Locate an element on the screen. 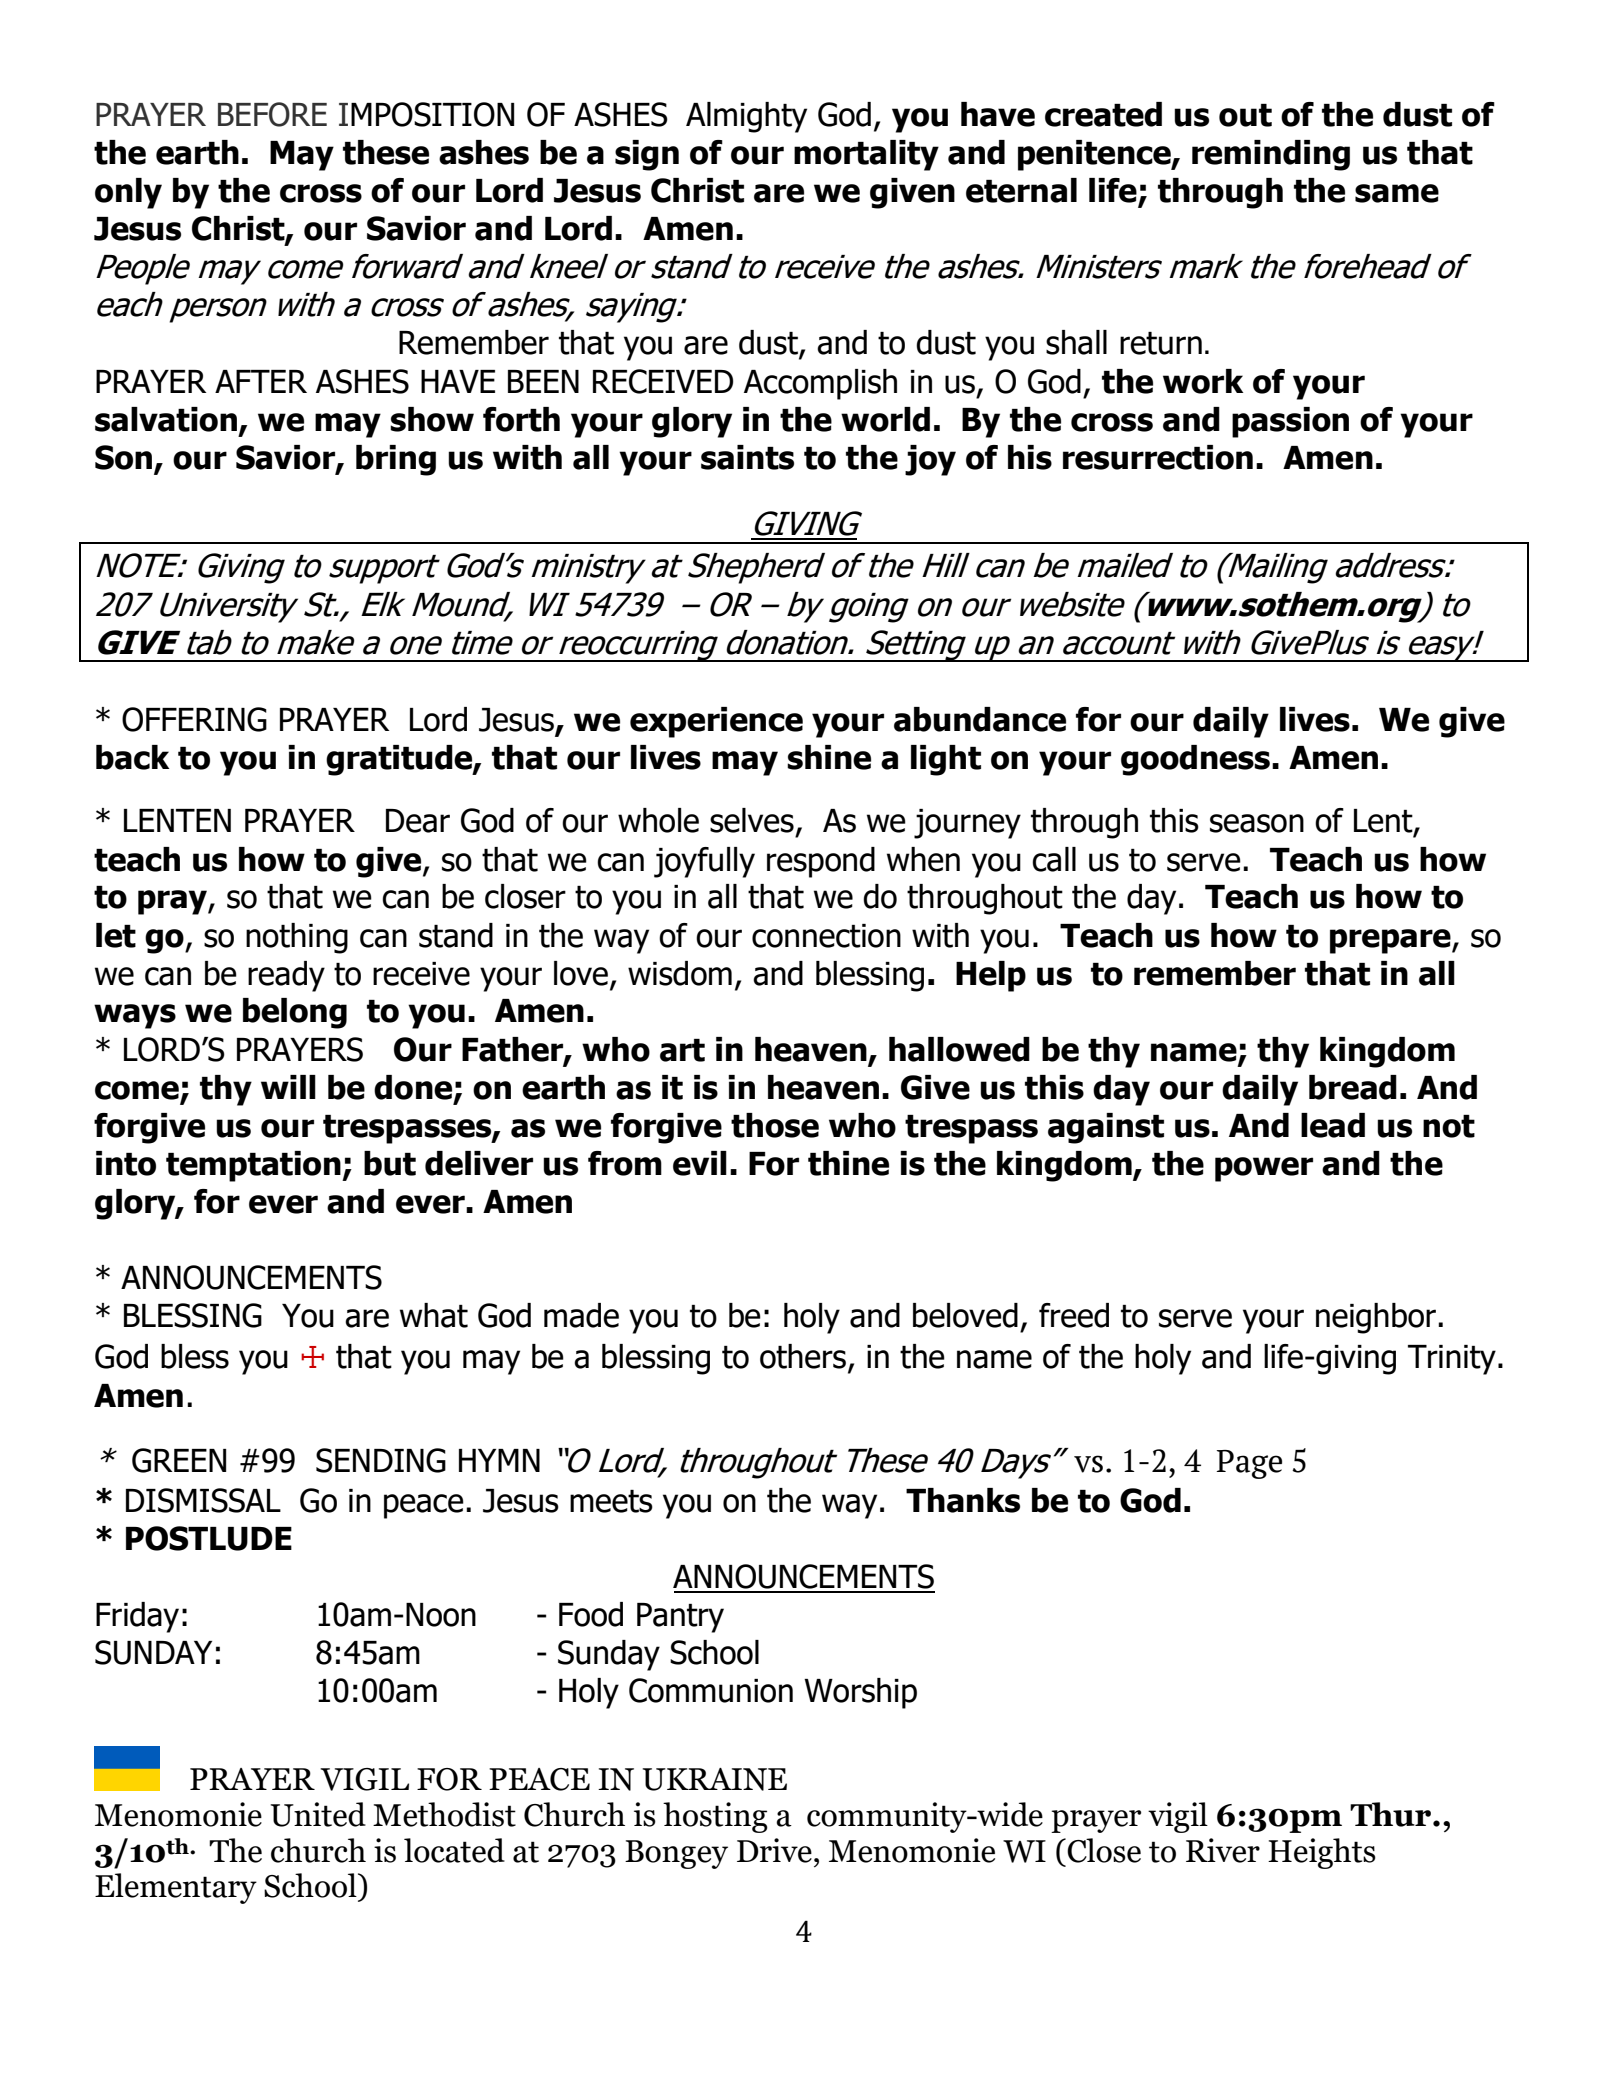  bring is located at coordinates (396, 460).
